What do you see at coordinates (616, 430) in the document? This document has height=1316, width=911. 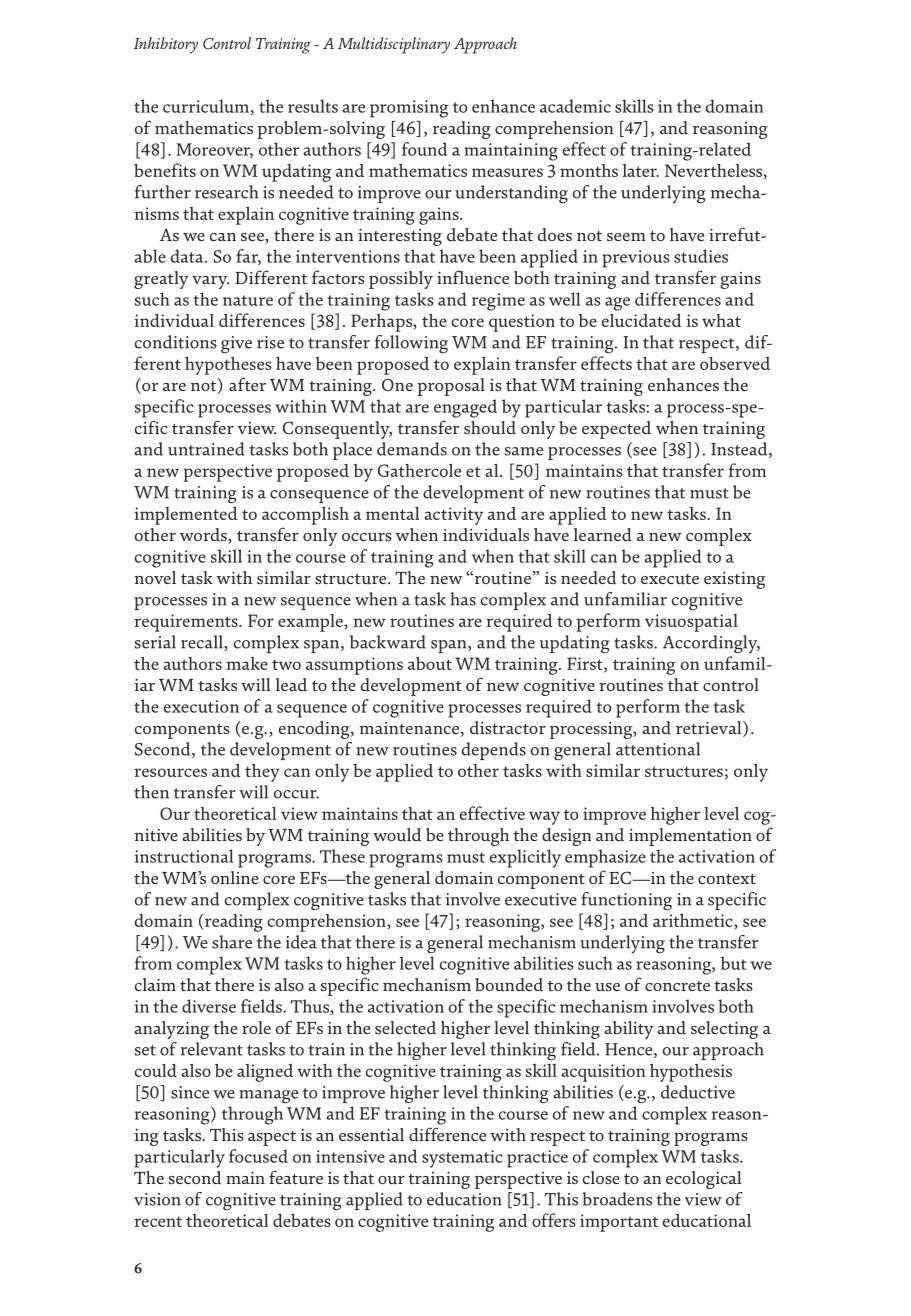 I see `expected` at bounding box center [616, 430].
